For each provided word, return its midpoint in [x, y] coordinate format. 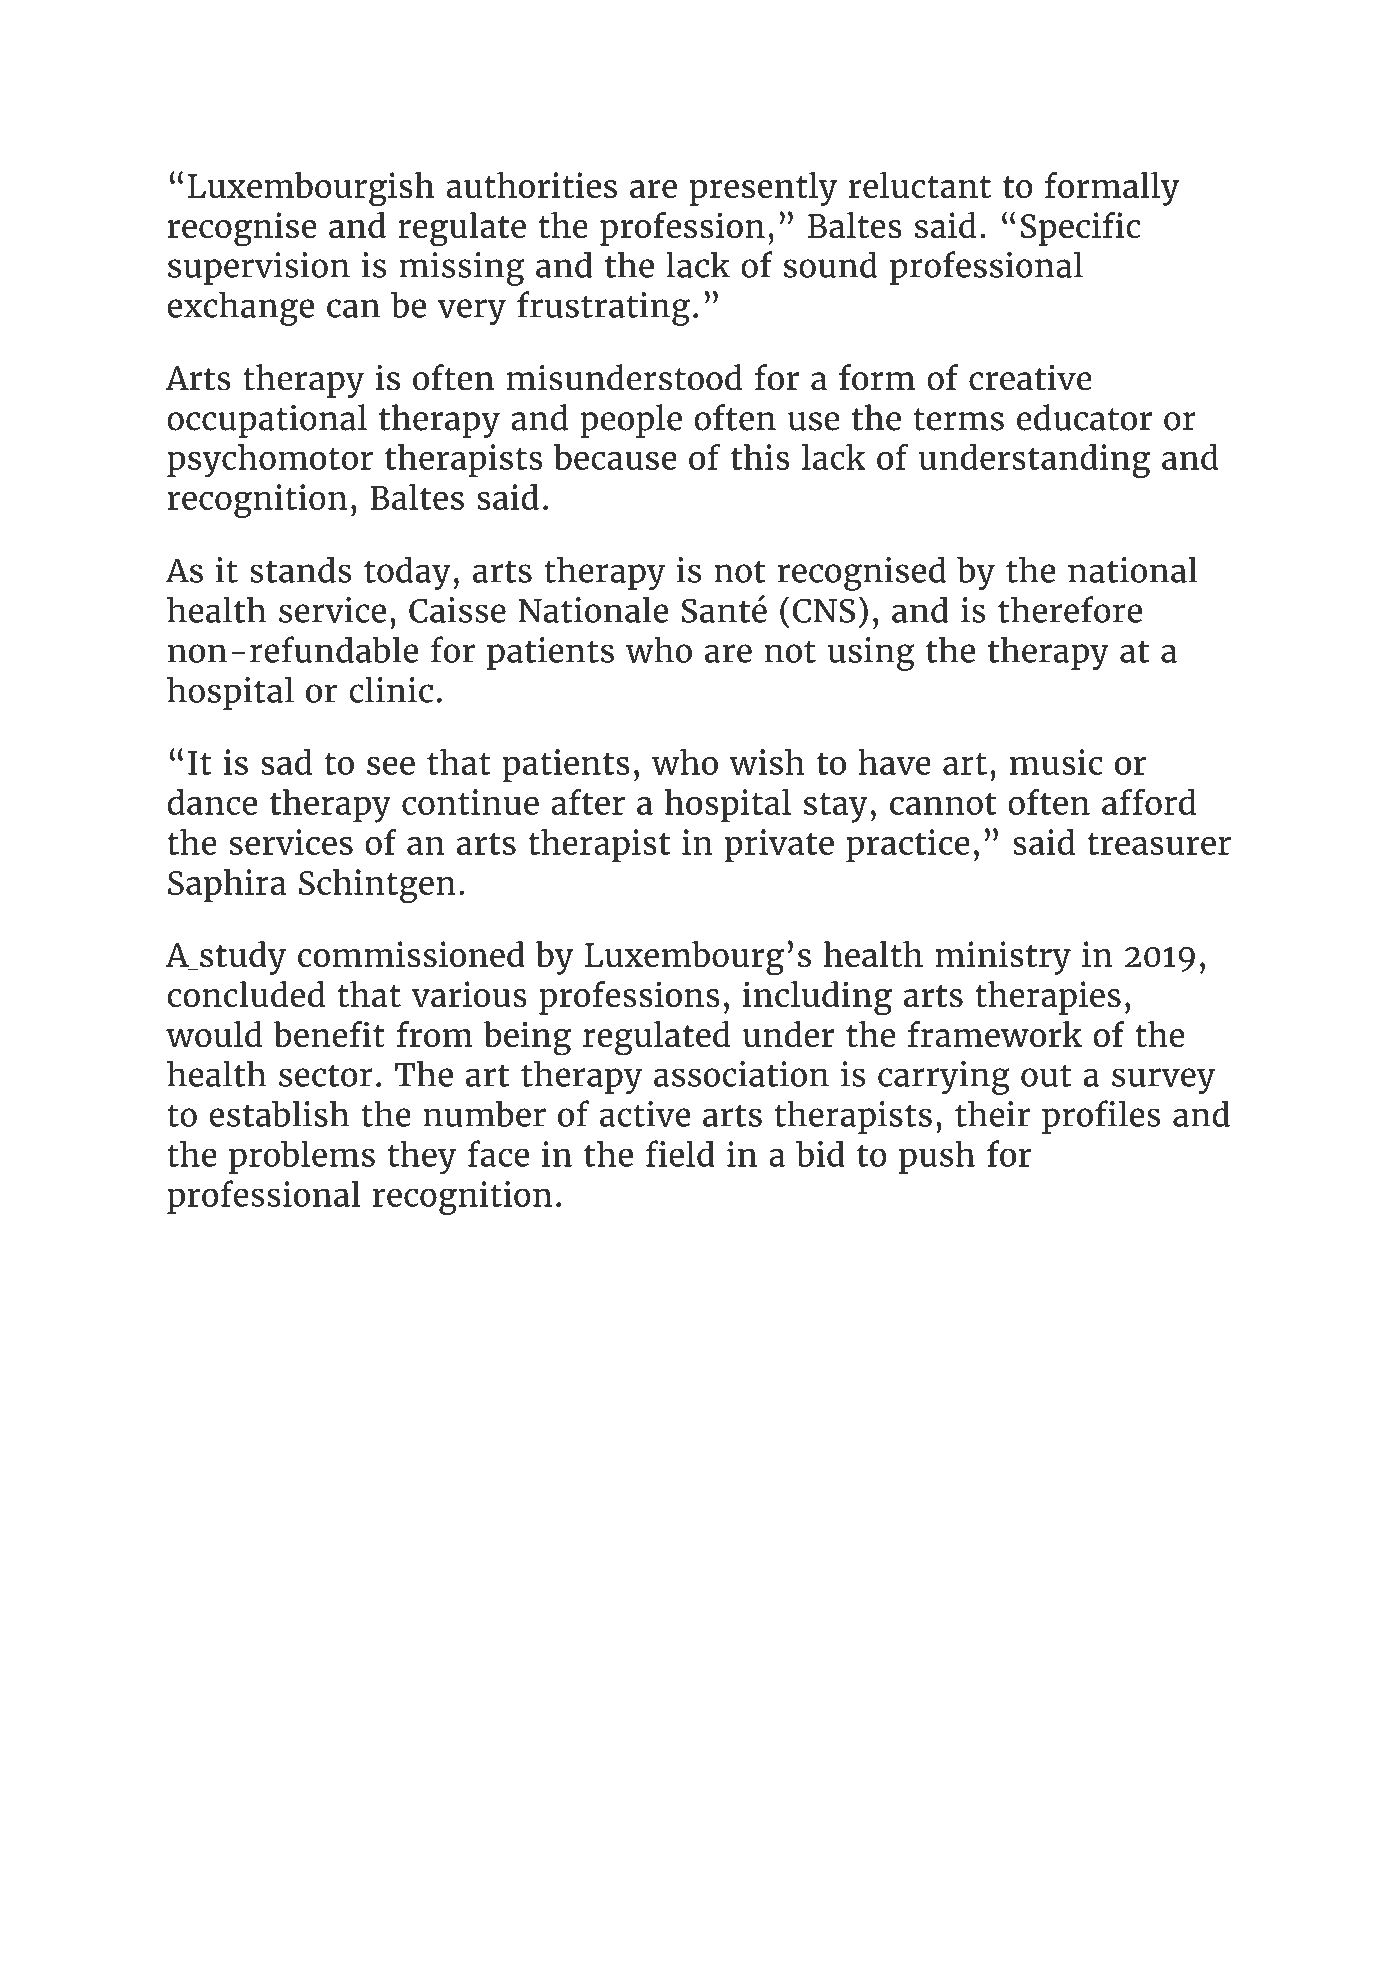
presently [763, 189]
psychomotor [270, 461]
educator [1084, 417]
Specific [1080, 229]
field [680, 1153]
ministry [1003, 958]
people [631, 421]
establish [279, 1113]
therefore [1070, 609]
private [779, 846]
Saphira [227, 886]
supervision [259, 268]
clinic [391, 689]
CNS [823, 610]
